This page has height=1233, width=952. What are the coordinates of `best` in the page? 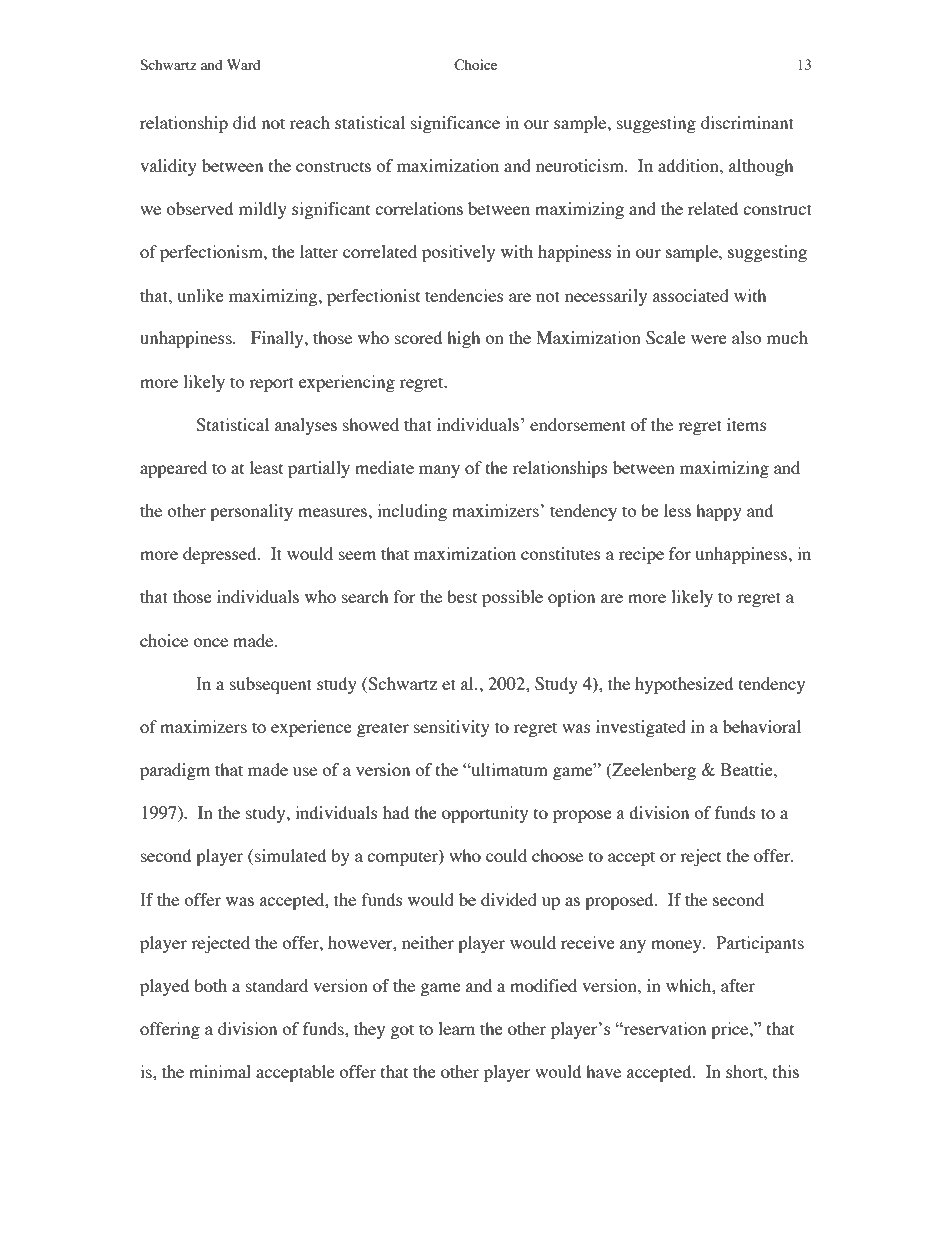 It's located at (462, 596).
